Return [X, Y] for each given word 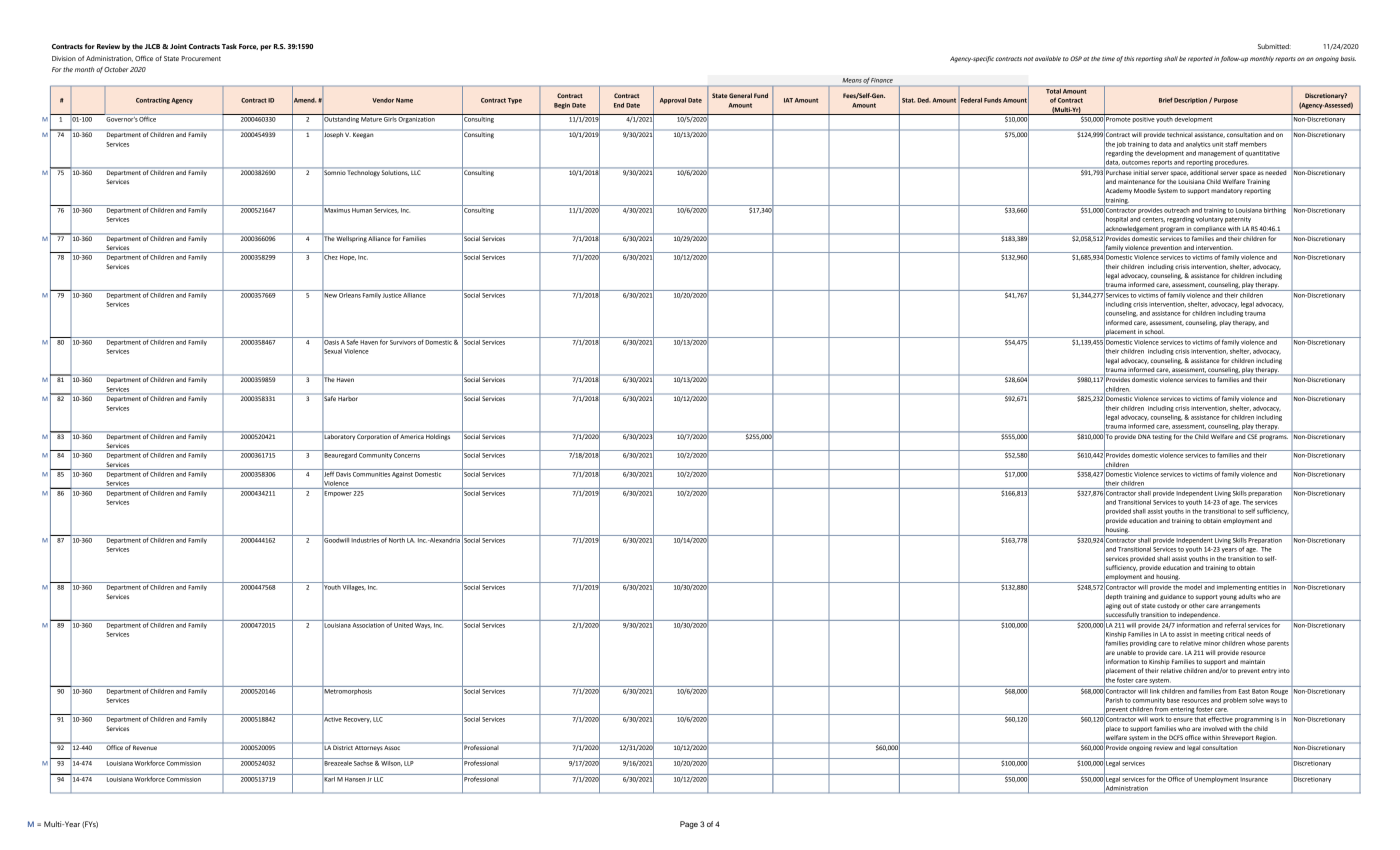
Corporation [374, 436]
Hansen [355, 778]
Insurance [1254, 778]
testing [1162, 436]
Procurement [201, 58]
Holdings [439, 436]
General [740, 95]
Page [689, 825]
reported [1200, 59]
